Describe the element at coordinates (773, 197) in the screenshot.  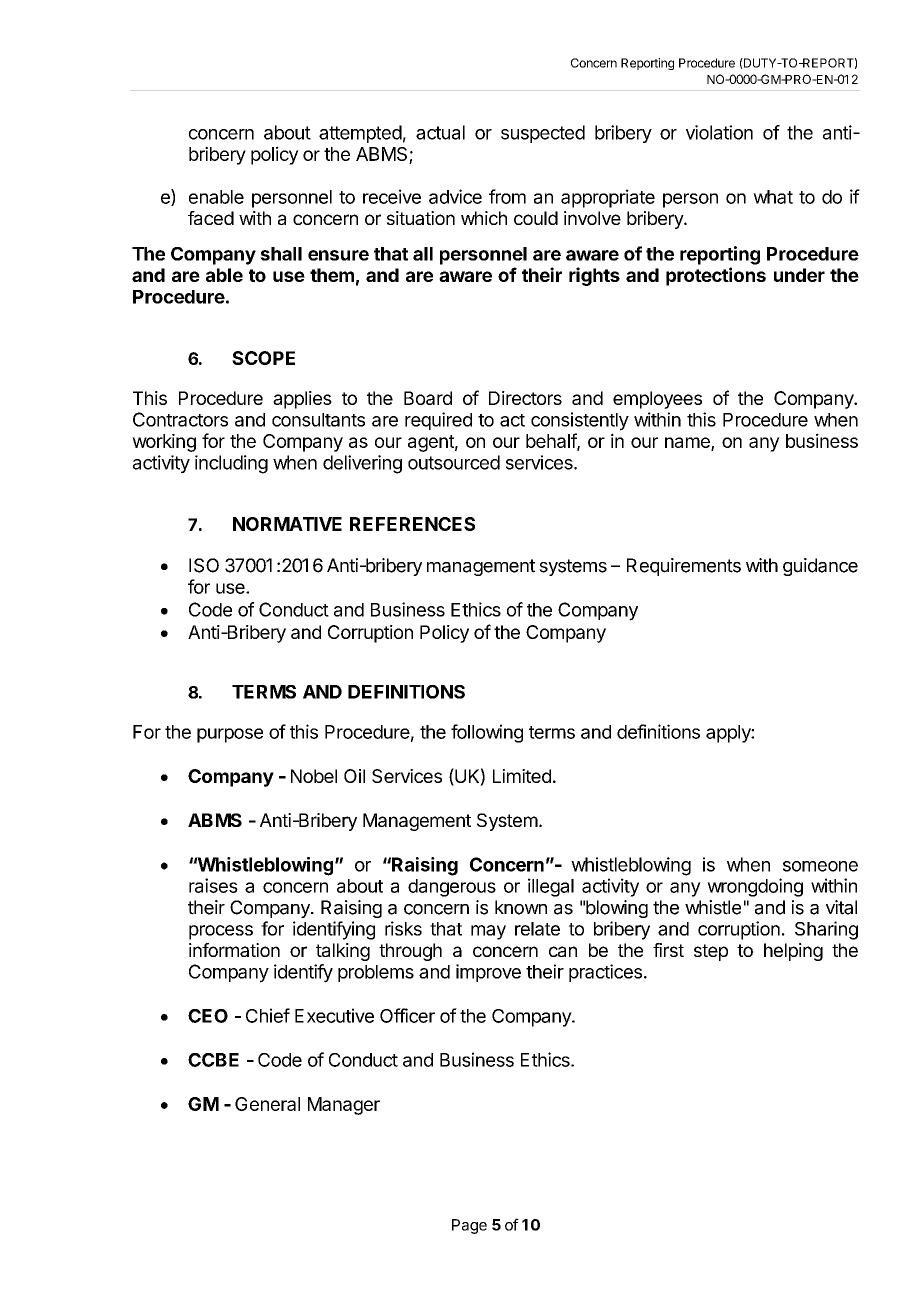
I see `what` at that location.
